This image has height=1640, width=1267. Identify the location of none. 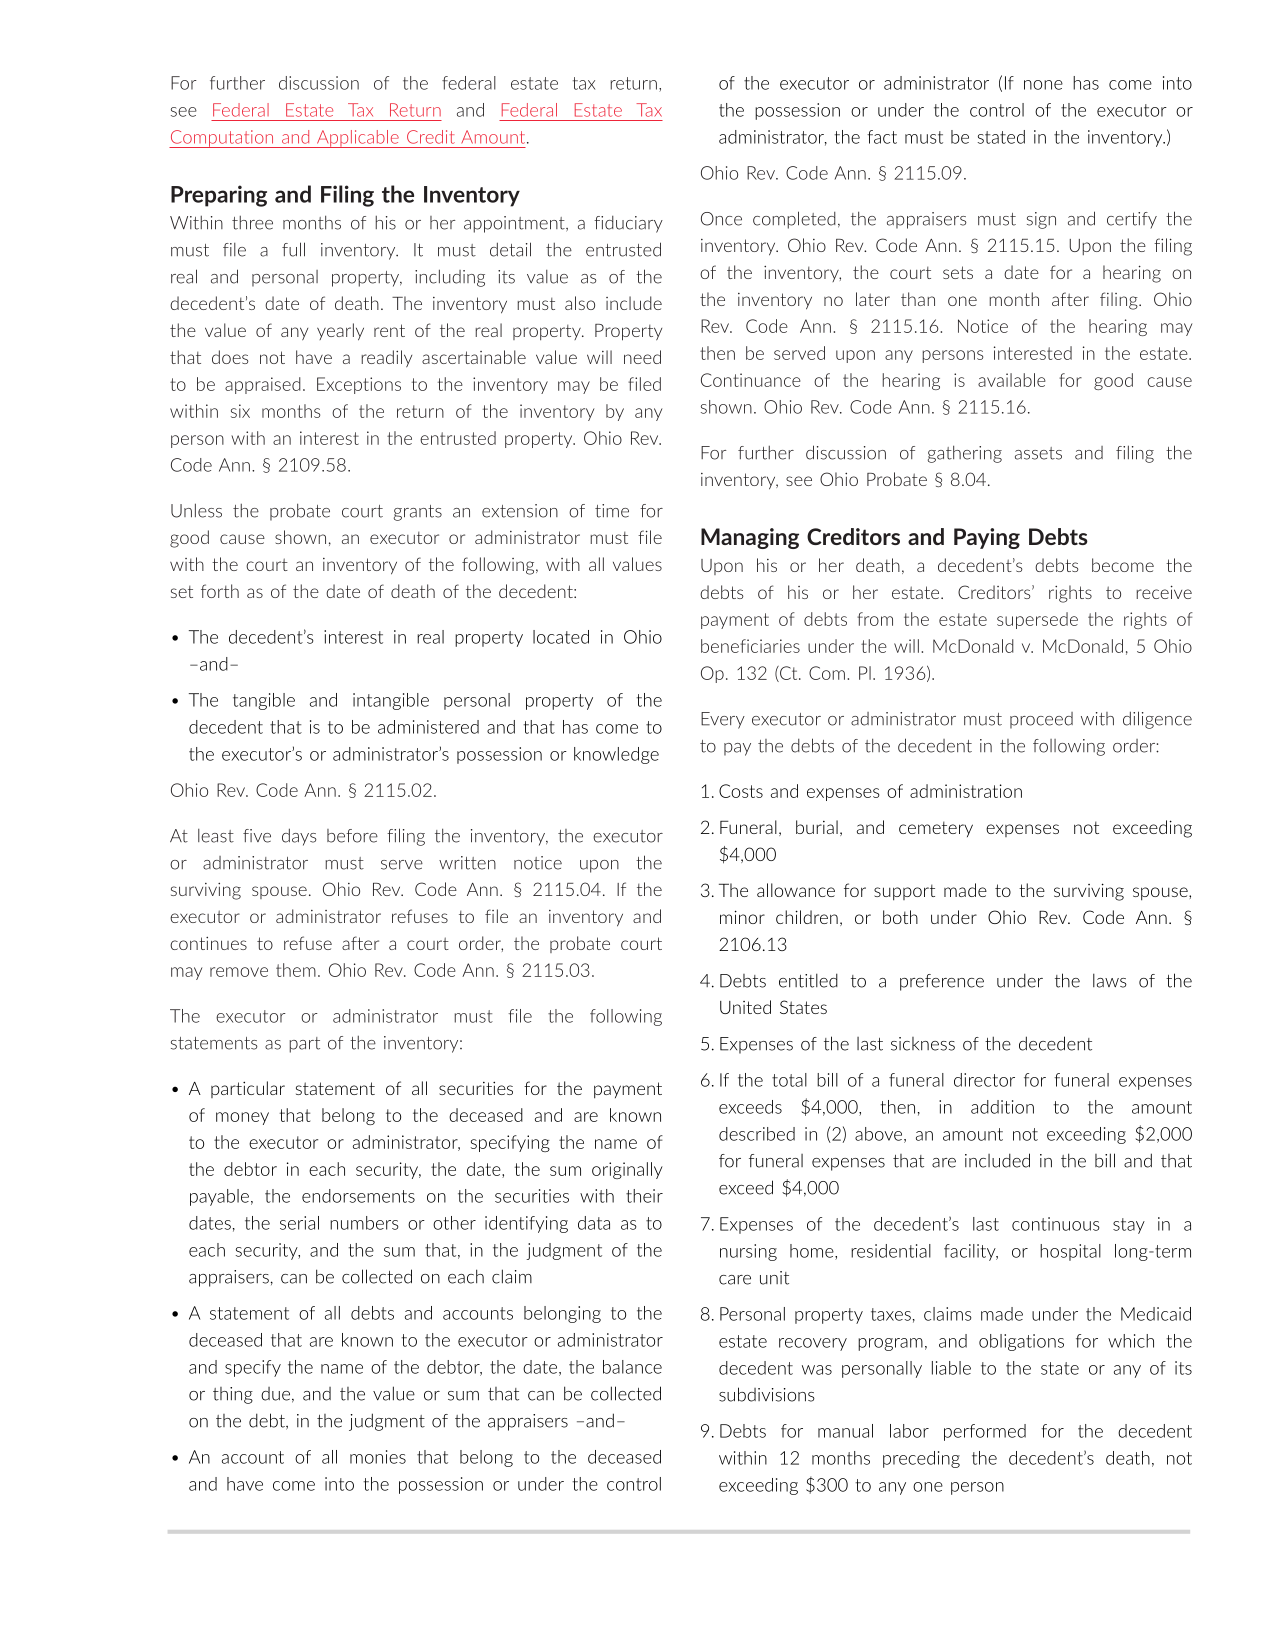
(1043, 85).
